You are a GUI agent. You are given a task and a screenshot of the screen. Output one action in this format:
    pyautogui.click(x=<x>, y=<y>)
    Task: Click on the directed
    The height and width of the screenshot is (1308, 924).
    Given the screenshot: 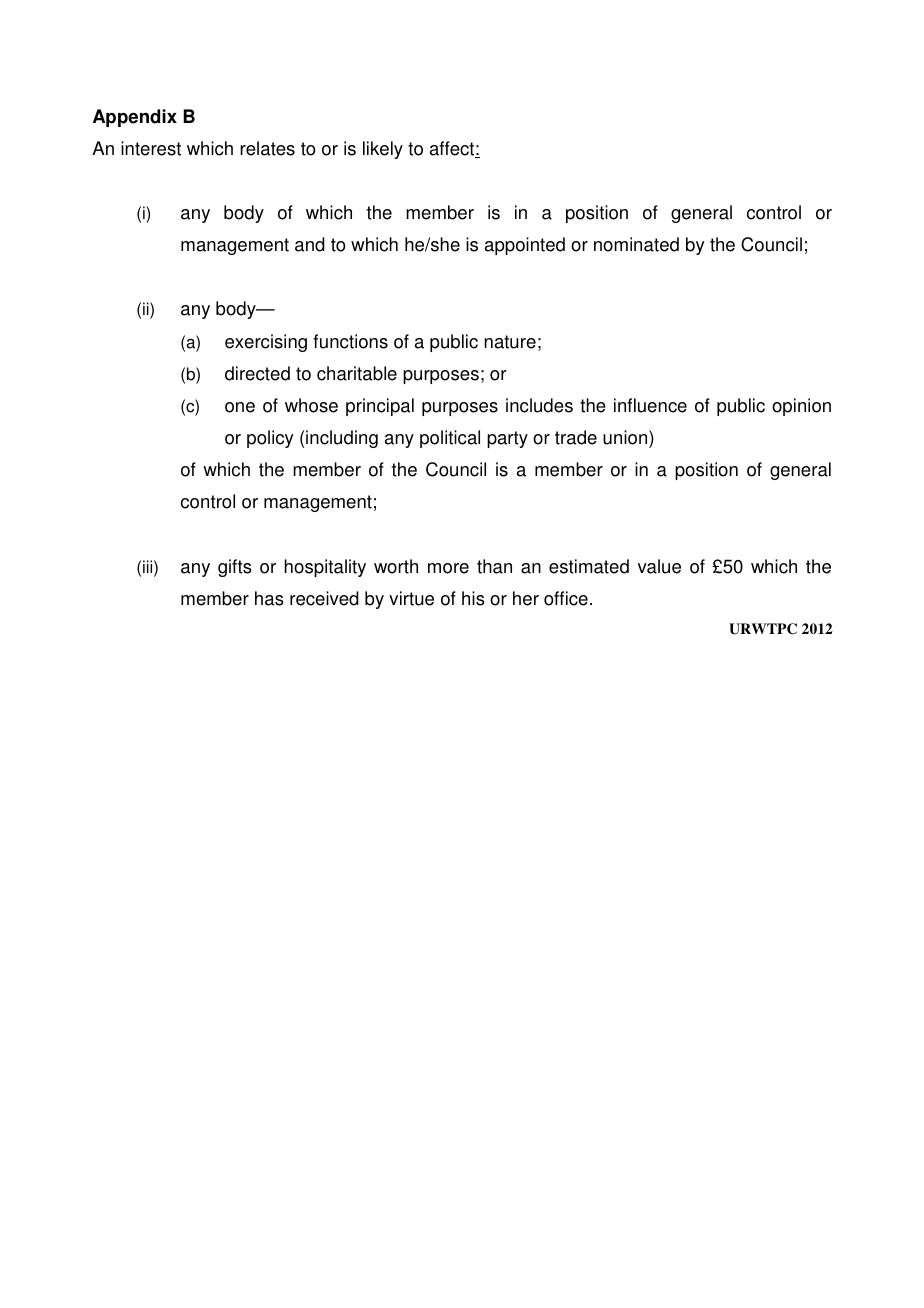 What is the action you would take?
    pyautogui.click(x=257, y=373)
